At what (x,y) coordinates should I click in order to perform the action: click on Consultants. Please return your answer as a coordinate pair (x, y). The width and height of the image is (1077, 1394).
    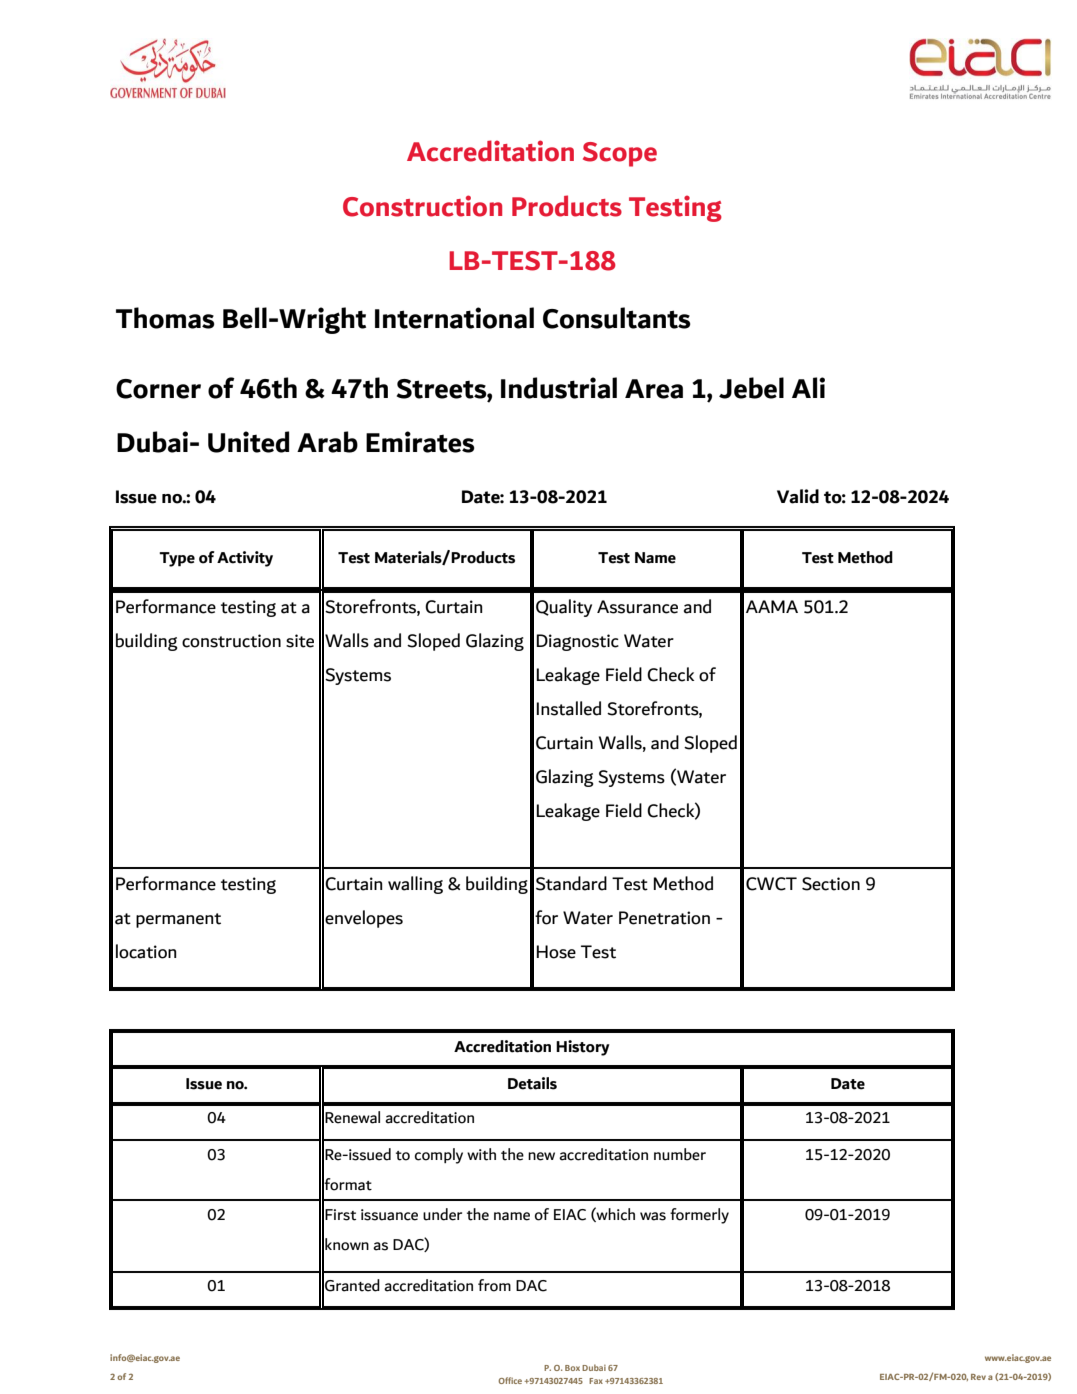
    Looking at the image, I should click on (617, 318).
